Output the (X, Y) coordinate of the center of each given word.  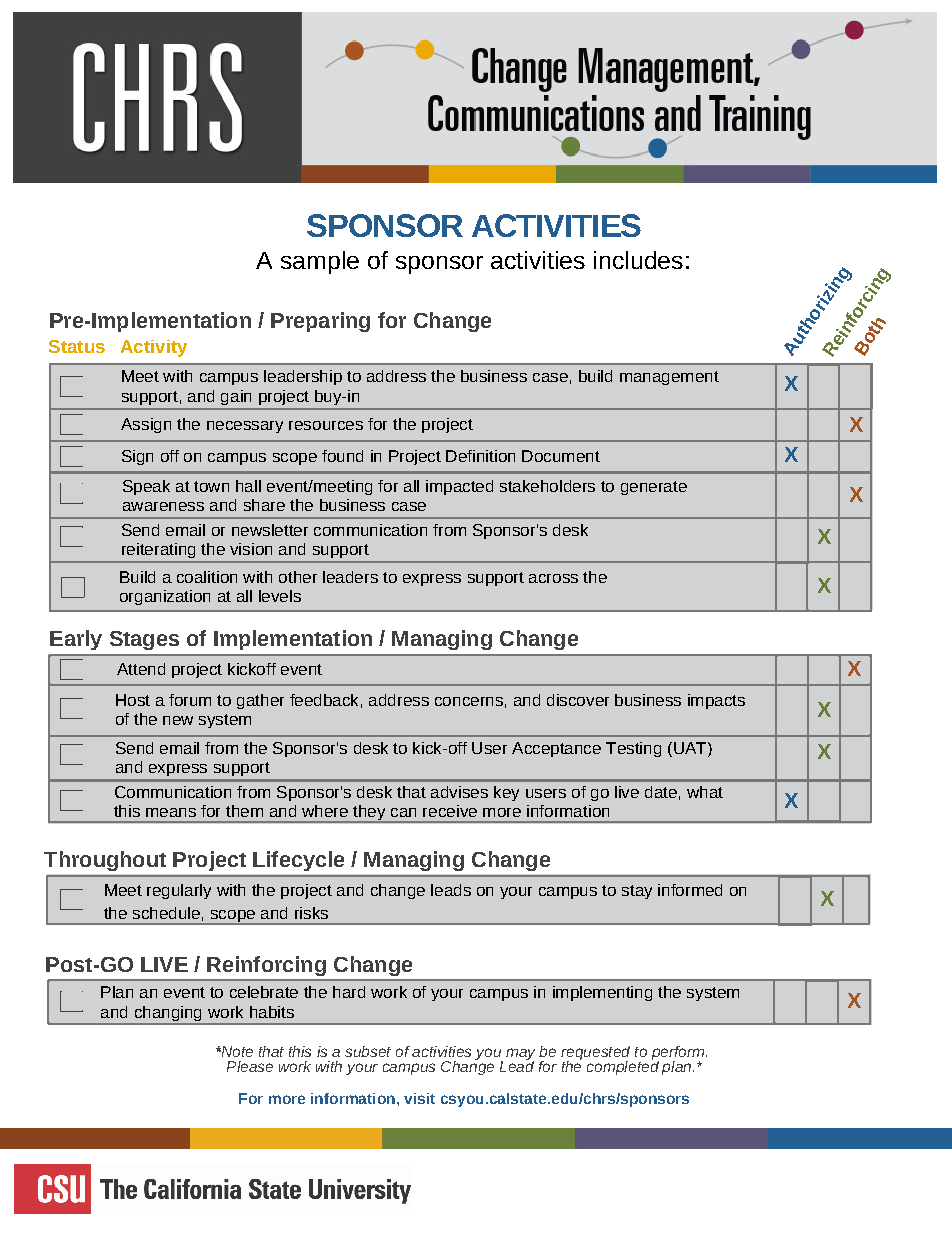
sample (320, 262)
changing (168, 1015)
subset (368, 1051)
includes (638, 260)
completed (623, 1066)
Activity (154, 348)
